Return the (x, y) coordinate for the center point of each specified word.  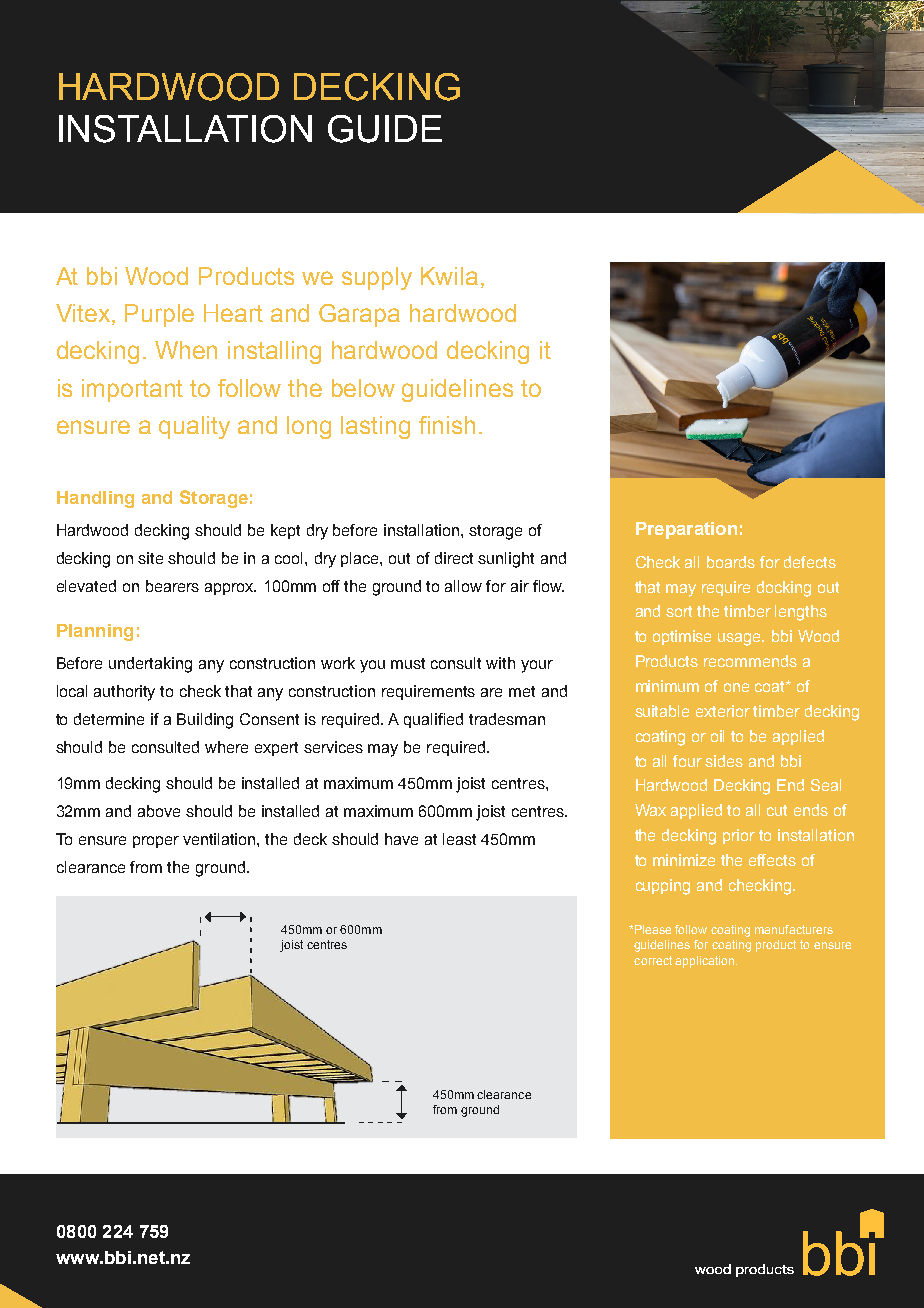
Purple (159, 315)
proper (156, 842)
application (706, 962)
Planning (95, 632)
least (459, 839)
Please (653, 929)
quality (194, 427)
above (159, 811)
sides (724, 761)
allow (463, 586)
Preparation (686, 530)
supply (377, 278)
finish (447, 425)
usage (741, 639)
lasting (375, 427)
